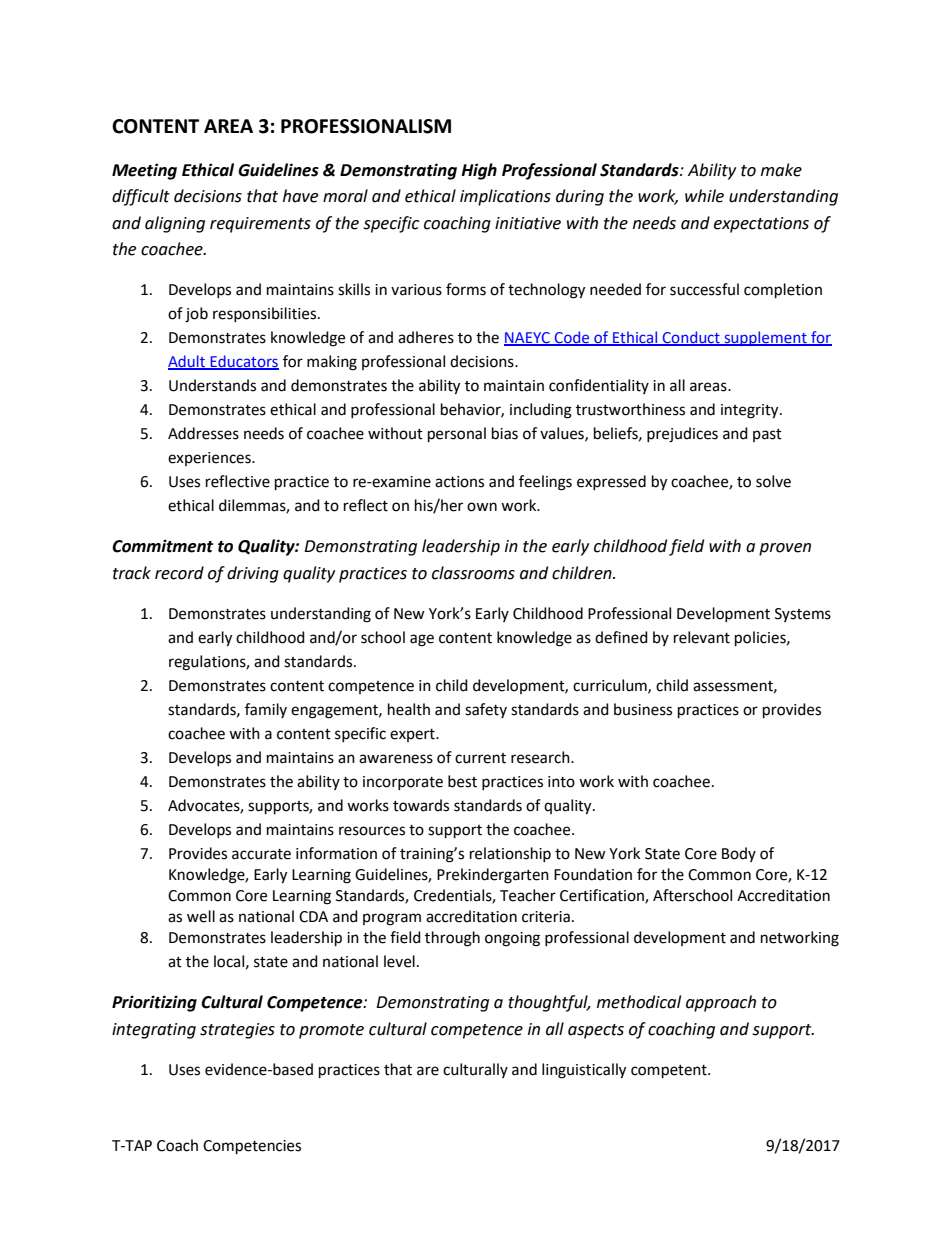  I want to click on Competencies, so click(252, 1147).
